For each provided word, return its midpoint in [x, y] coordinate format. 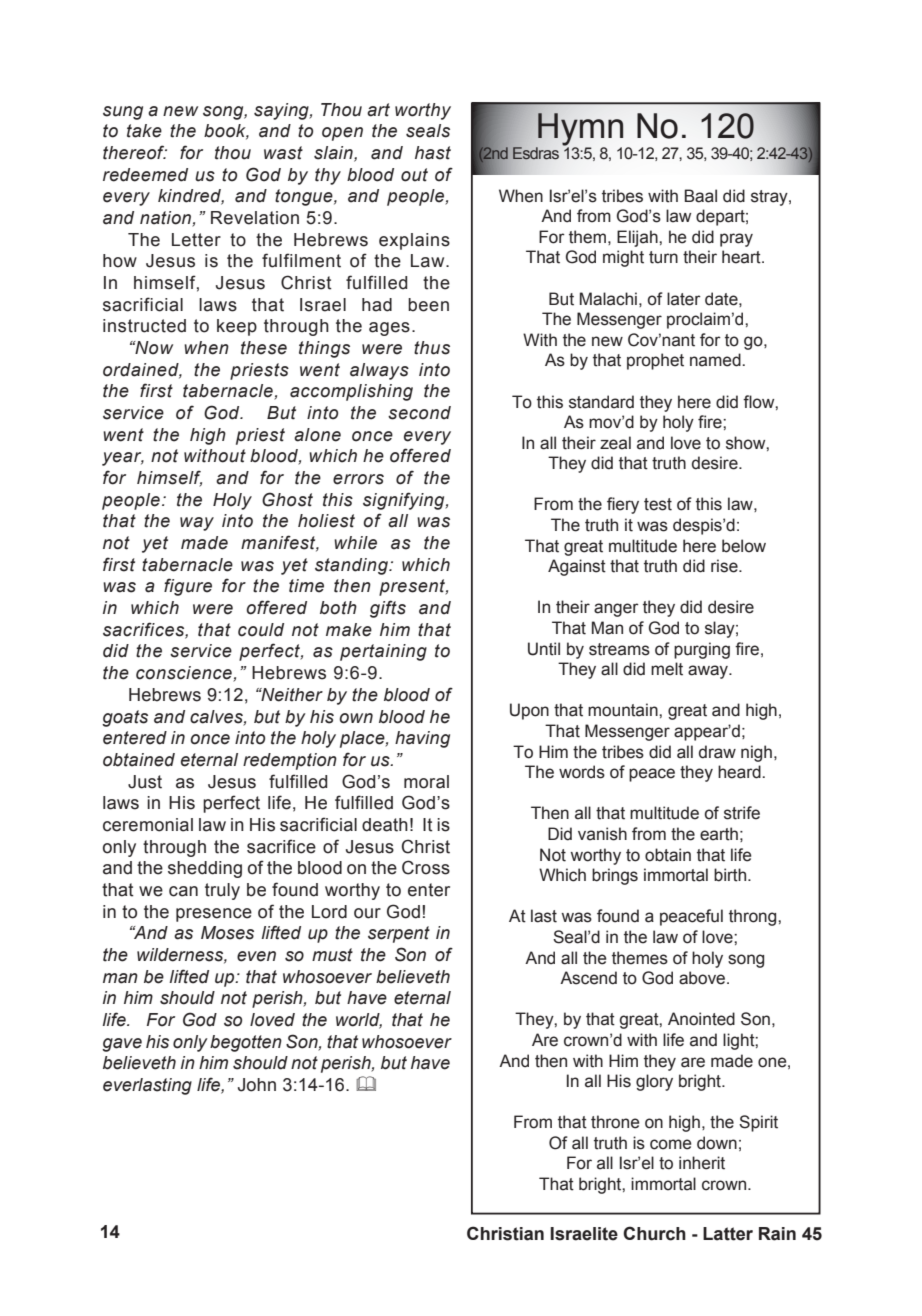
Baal [701, 196]
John [257, 1085]
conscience [185, 674]
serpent [399, 934]
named [716, 360]
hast [433, 153]
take [144, 131]
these [264, 348]
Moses [227, 933]
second [419, 413]
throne [615, 1122]
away [709, 672]
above [703, 978]
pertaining [383, 652]
